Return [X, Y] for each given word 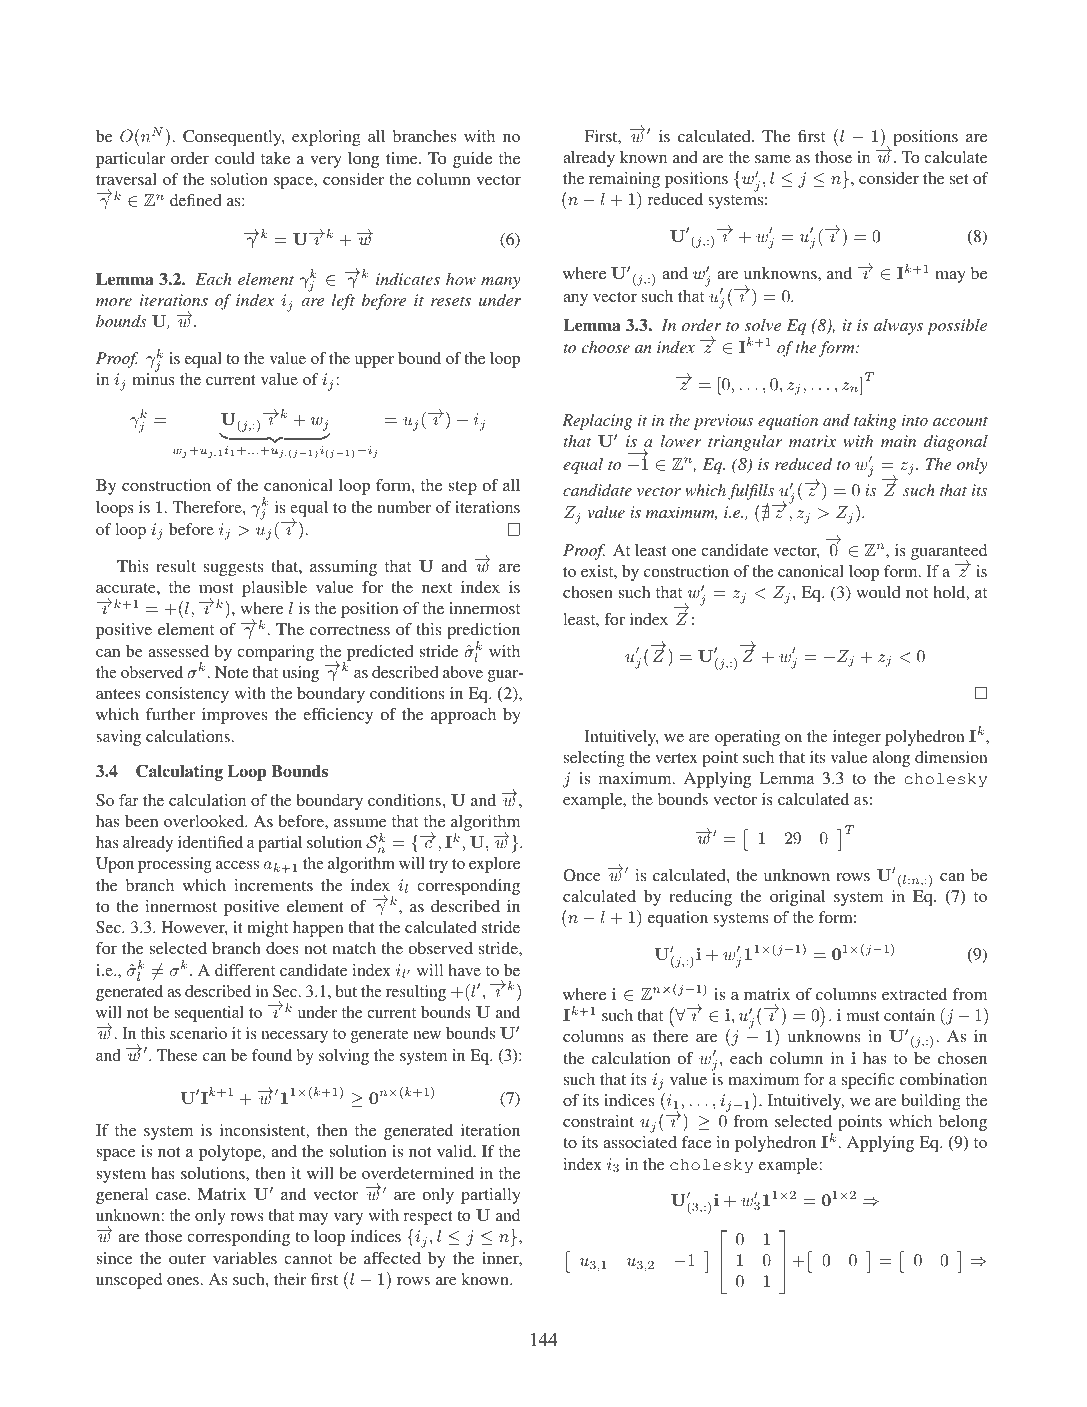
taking [875, 422]
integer [857, 738]
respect [428, 1218]
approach [463, 716]
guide [472, 160]
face [696, 1142]
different [245, 970]
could [235, 158]
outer [187, 1259]
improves [234, 716]
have [464, 970]
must [863, 1016]
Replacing [597, 422]
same [773, 159]
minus [153, 378]
